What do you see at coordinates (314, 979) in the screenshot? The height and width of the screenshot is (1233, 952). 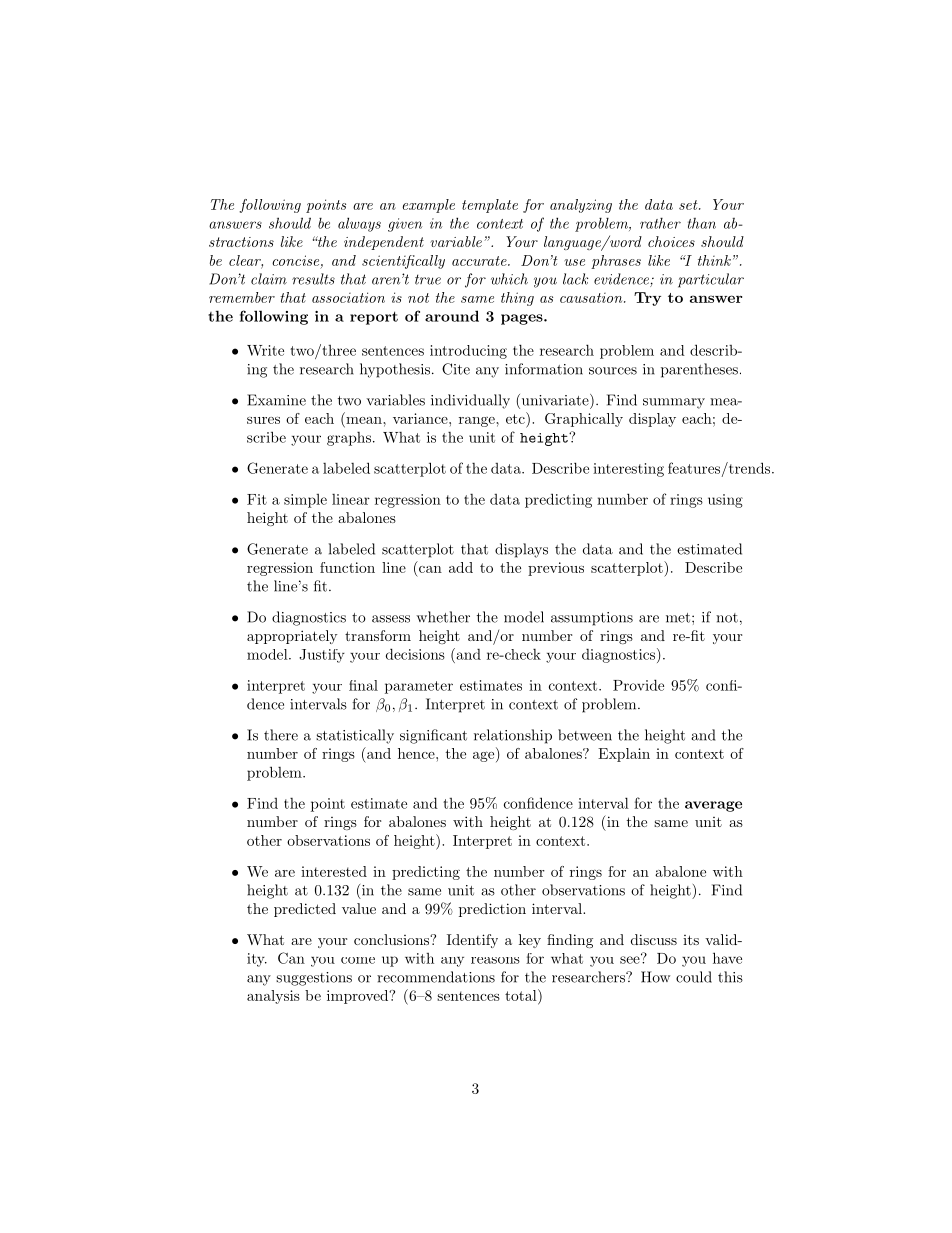 I see `suggestions` at bounding box center [314, 979].
